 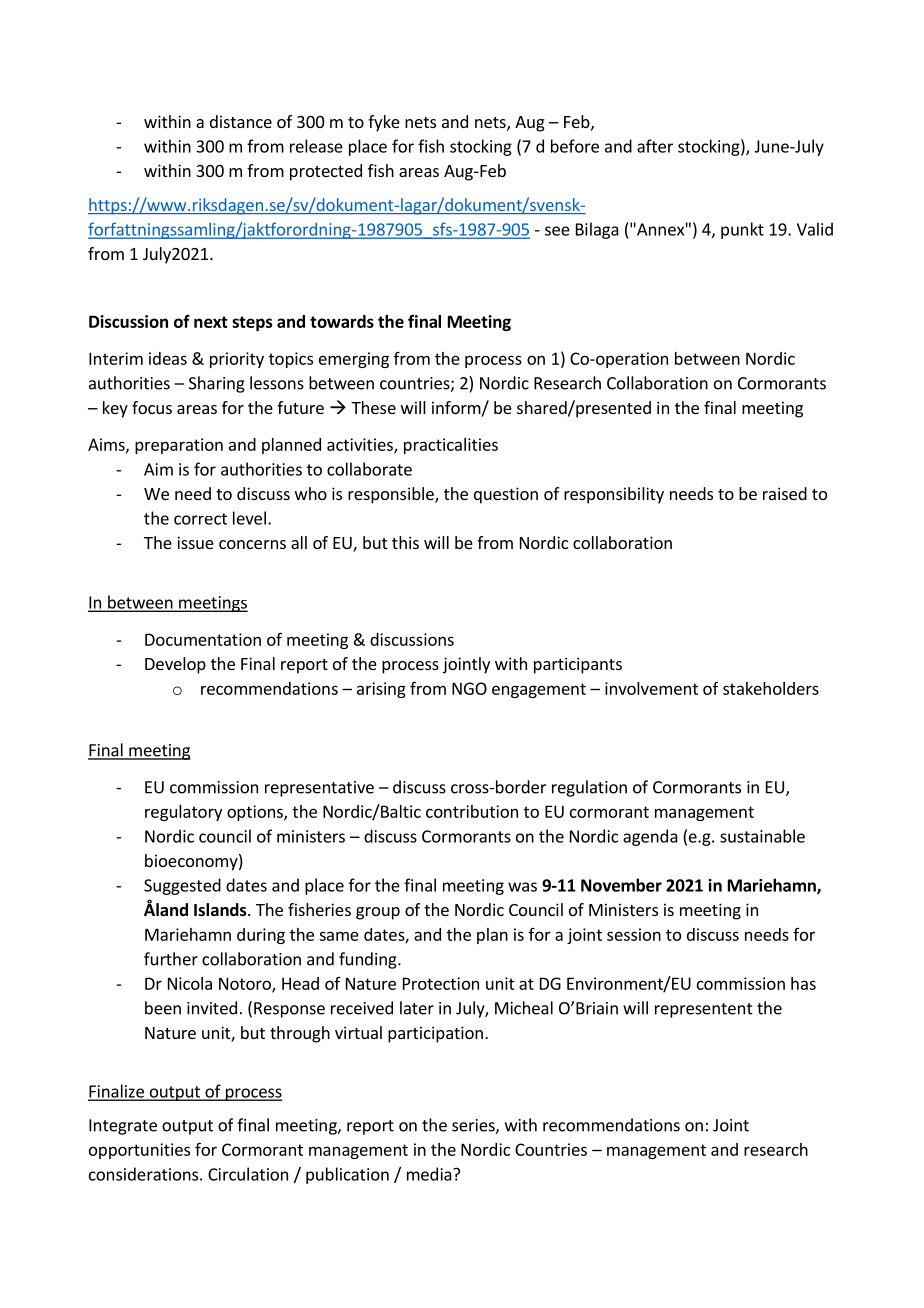 What do you see at coordinates (241, 121) in the page?
I see `distance` at bounding box center [241, 121].
